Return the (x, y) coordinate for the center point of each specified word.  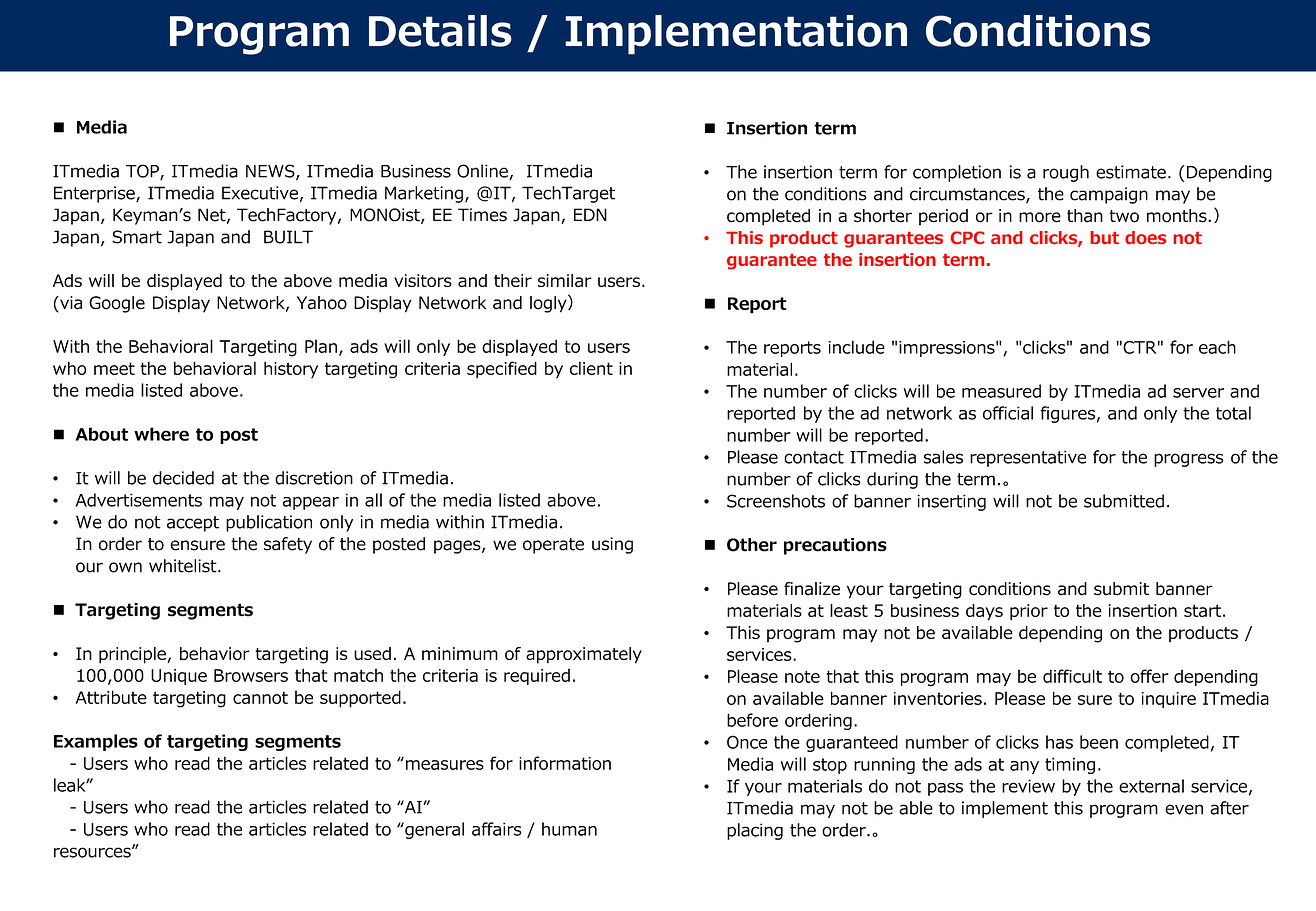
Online (482, 171)
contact (814, 457)
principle (133, 655)
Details (440, 31)
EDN (590, 214)
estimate (1131, 172)
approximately (584, 655)
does (1145, 237)
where (161, 434)
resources (93, 852)
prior (1029, 612)
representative (1028, 458)
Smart (137, 237)
